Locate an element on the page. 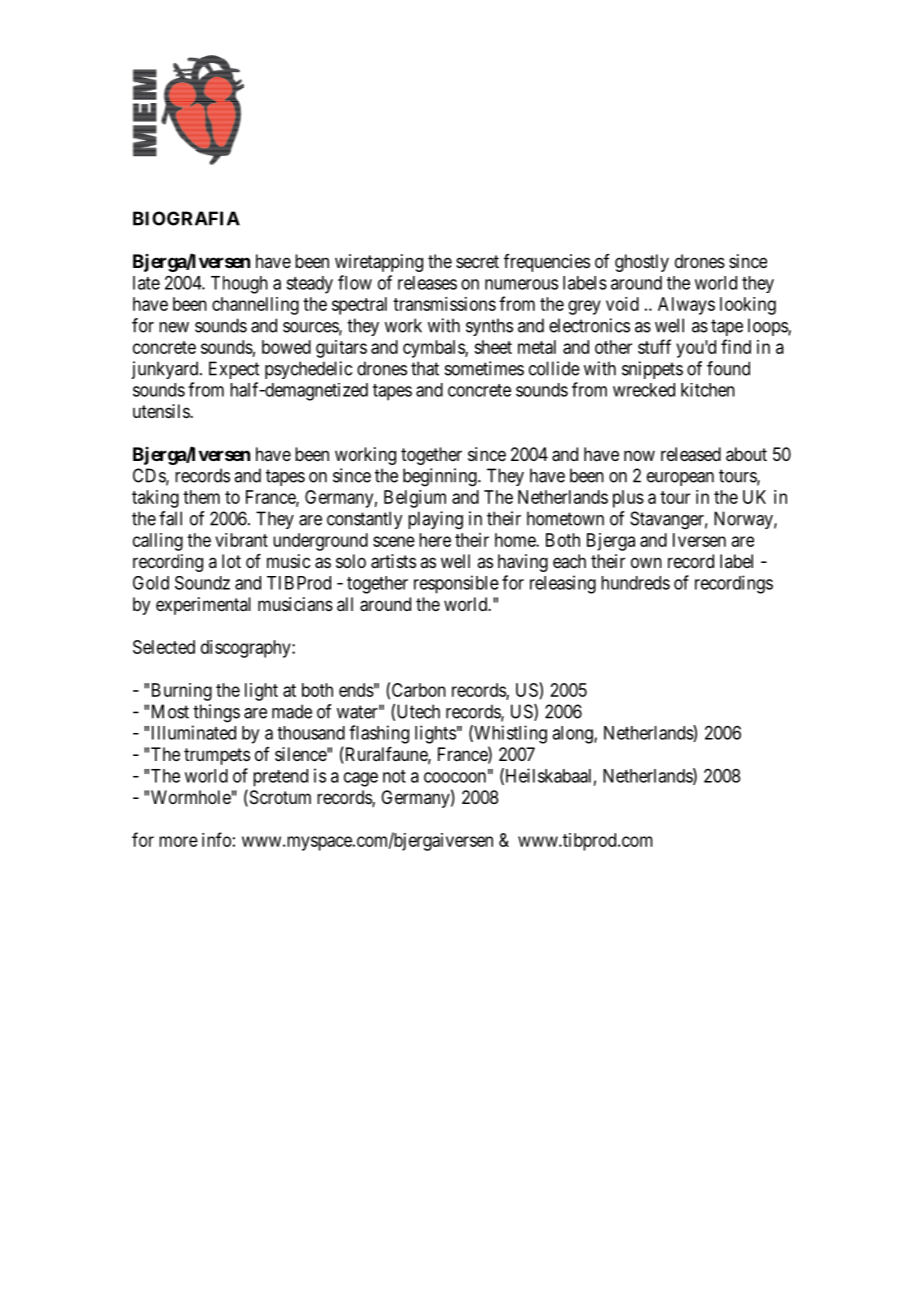  lot is located at coordinates (231, 561).
